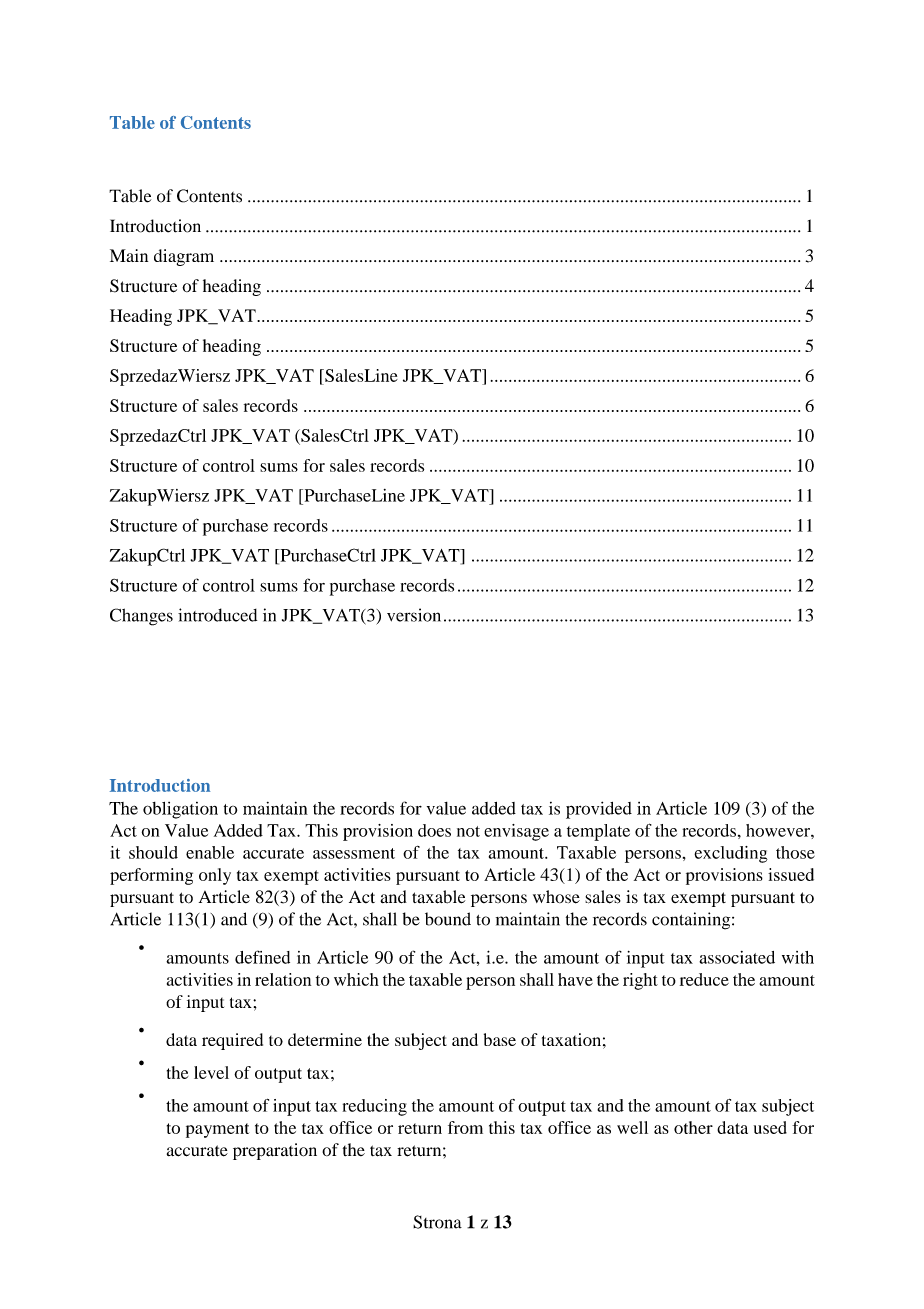 The width and height of the screenshot is (924, 1309). What do you see at coordinates (468, 831) in the screenshot?
I see `not` at bounding box center [468, 831].
